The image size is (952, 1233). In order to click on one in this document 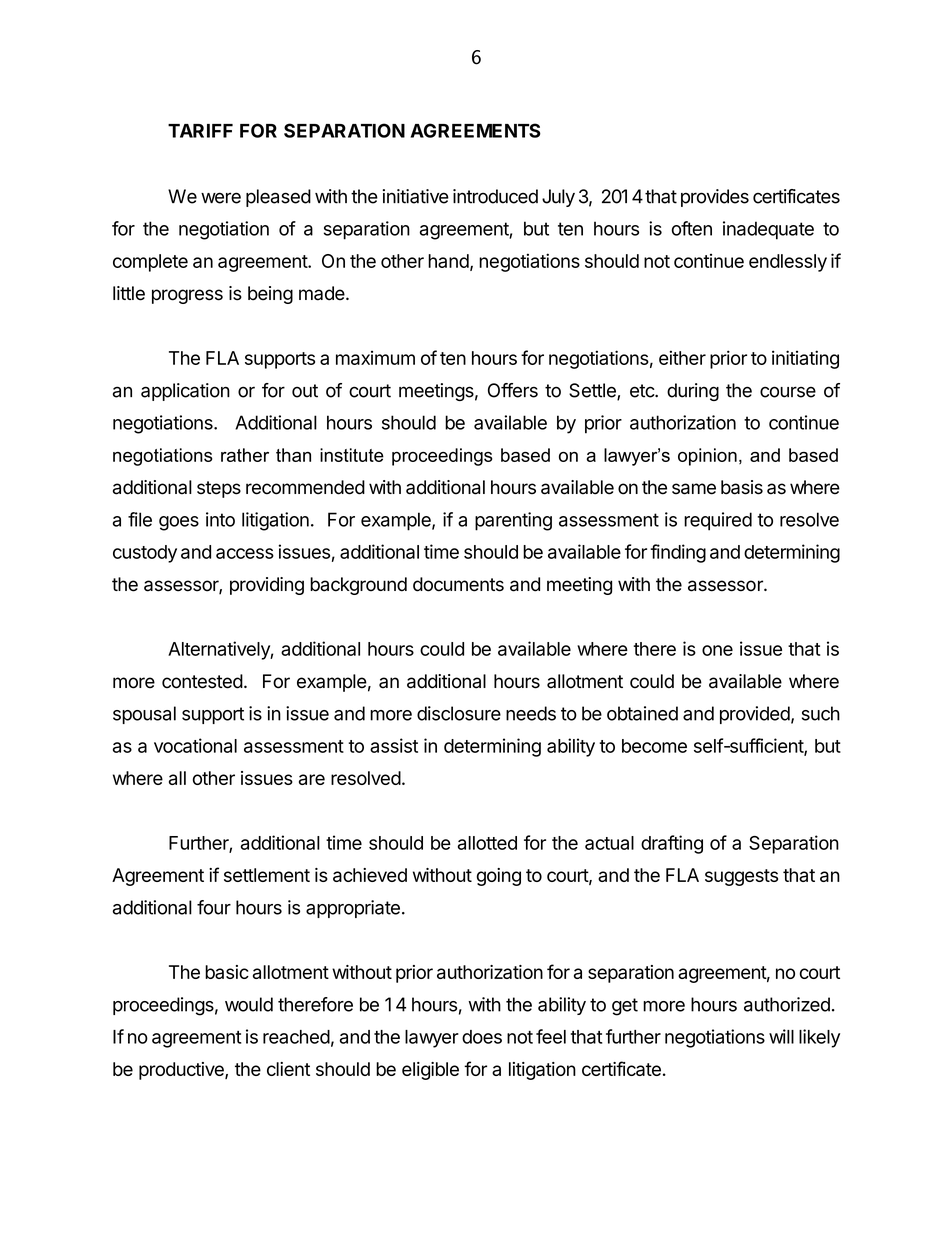, I will do `click(717, 650)`.
